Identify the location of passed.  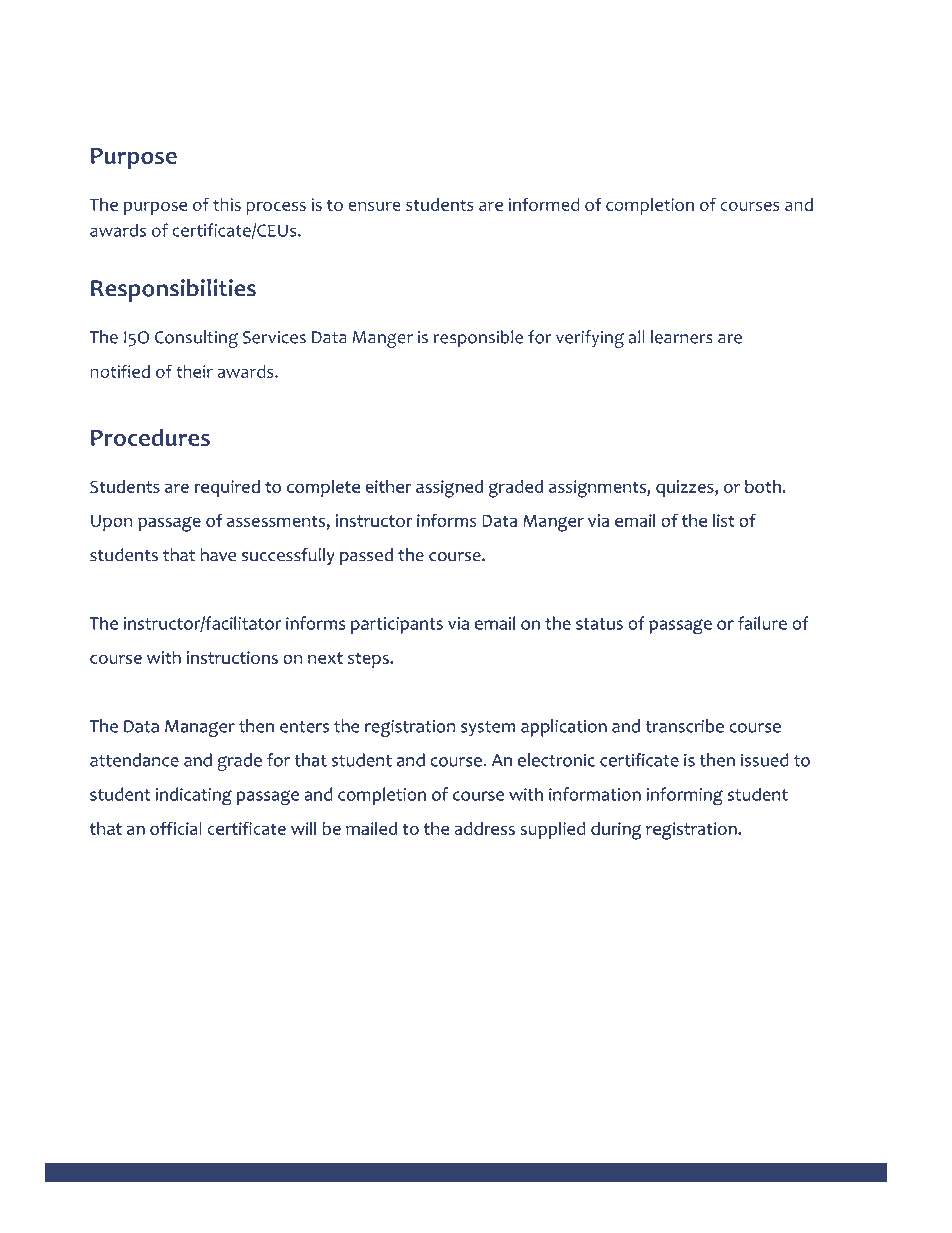
(366, 556).
